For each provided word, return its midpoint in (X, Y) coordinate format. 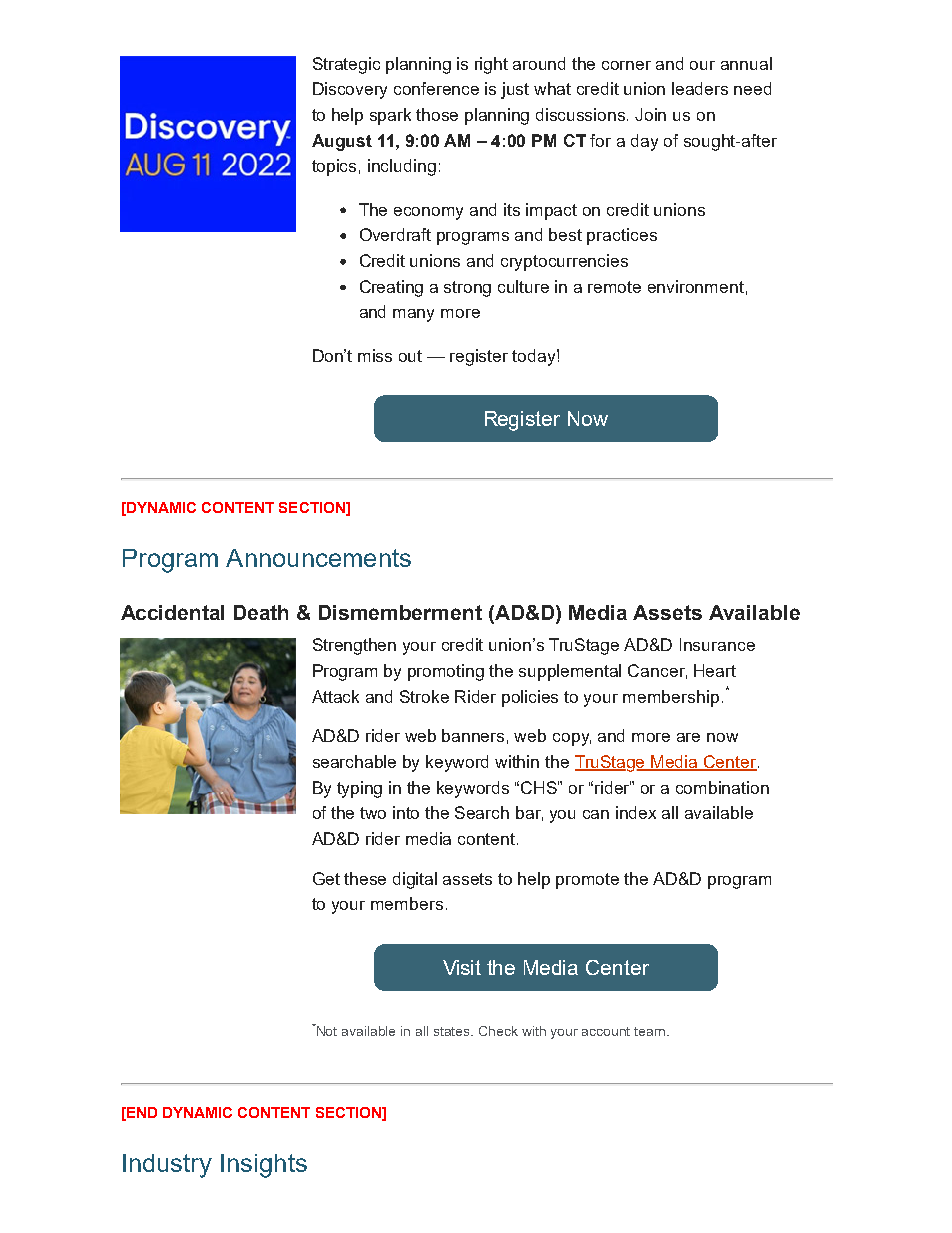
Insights (264, 1166)
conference (436, 88)
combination (722, 787)
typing (359, 789)
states (453, 1031)
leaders (700, 88)
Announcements (318, 558)
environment (696, 286)
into (406, 812)
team (651, 1031)
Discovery (350, 90)
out (410, 356)
